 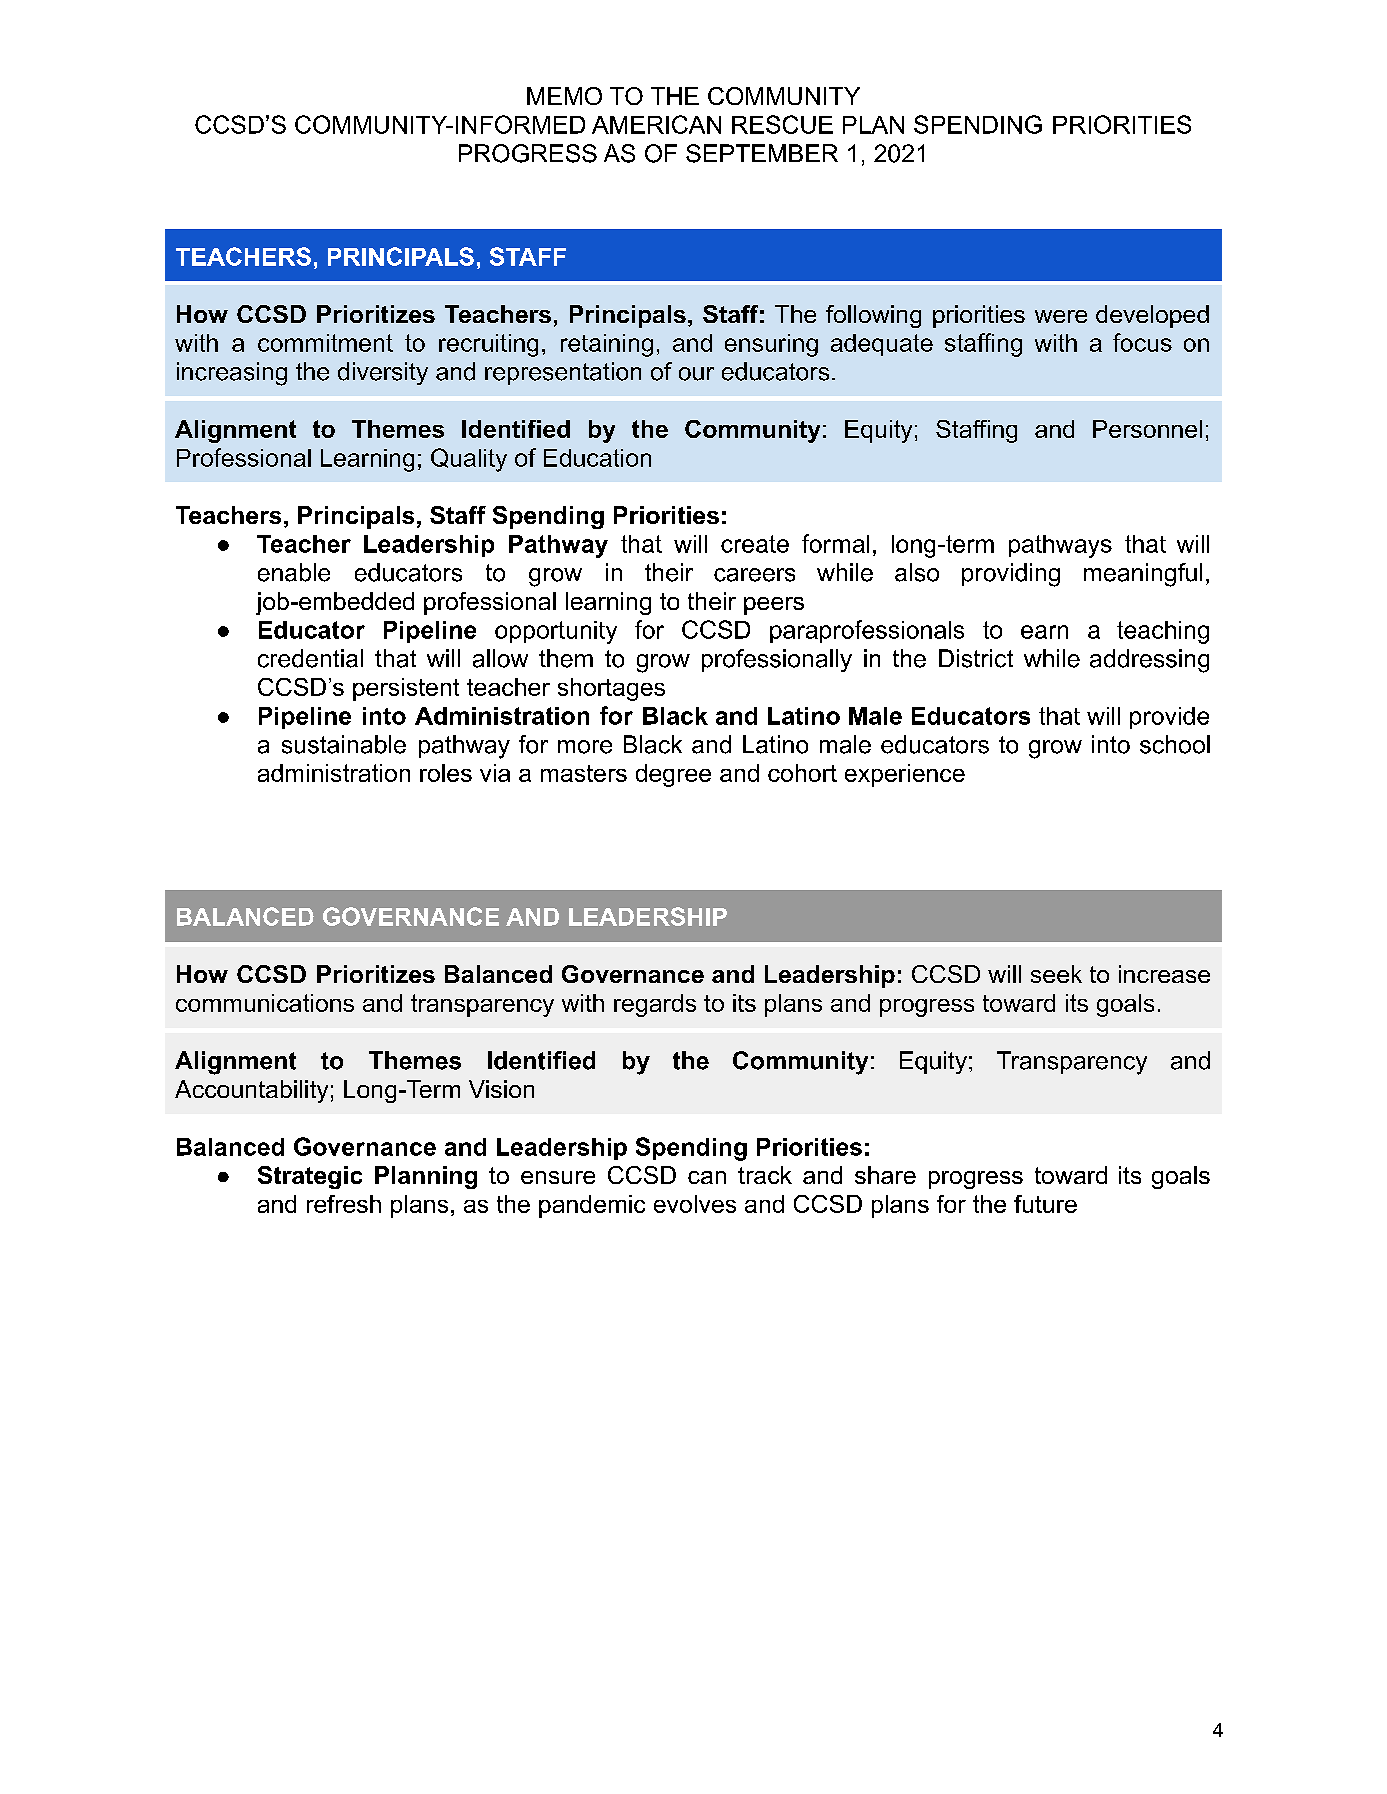 I want to click on AMERICAN, so click(x=656, y=124).
